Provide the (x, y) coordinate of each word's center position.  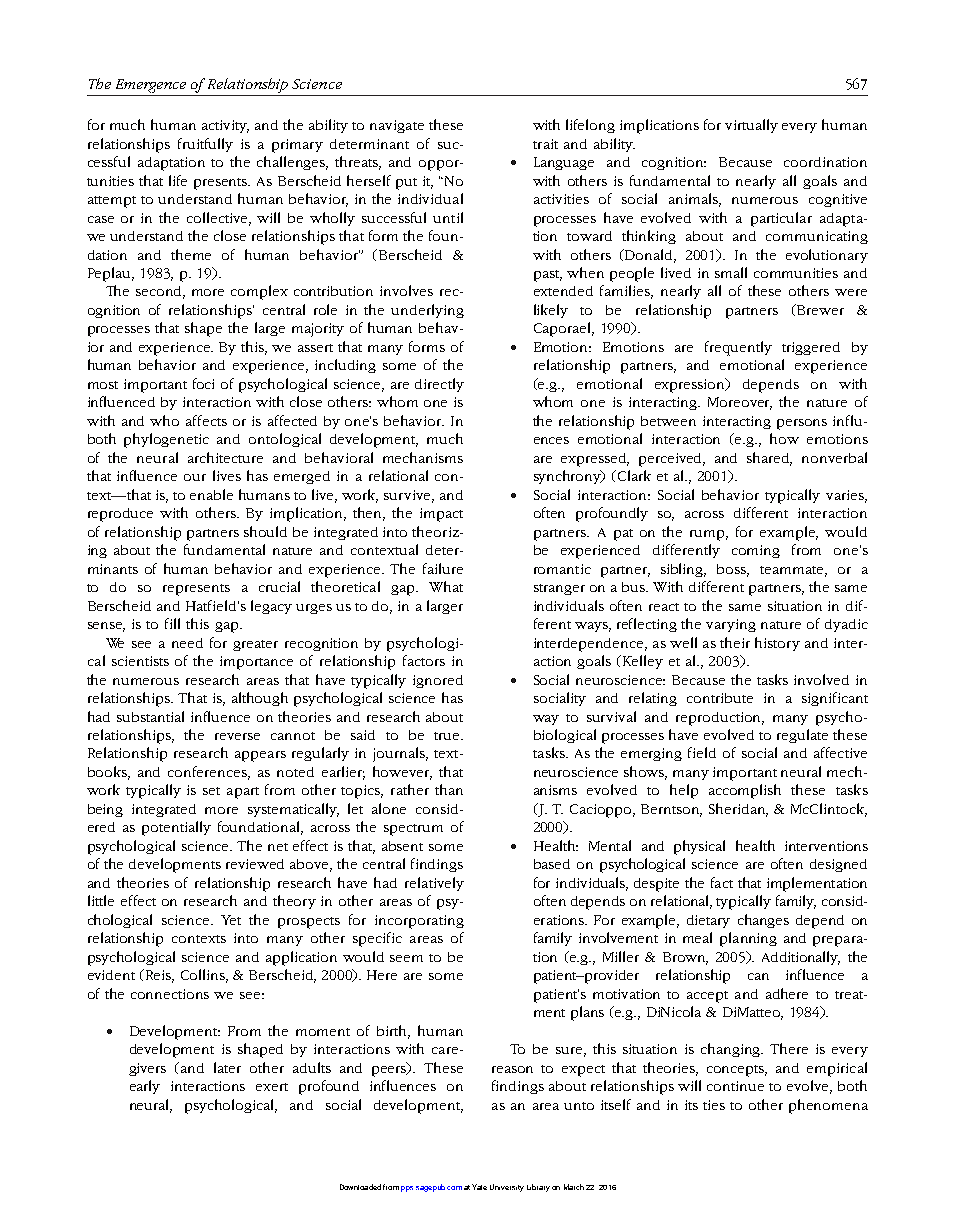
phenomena (828, 1106)
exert (272, 1087)
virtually (751, 126)
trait (545, 144)
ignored (438, 681)
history (777, 644)
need (187, 643)
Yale (479, 1187)
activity (225, 126)
